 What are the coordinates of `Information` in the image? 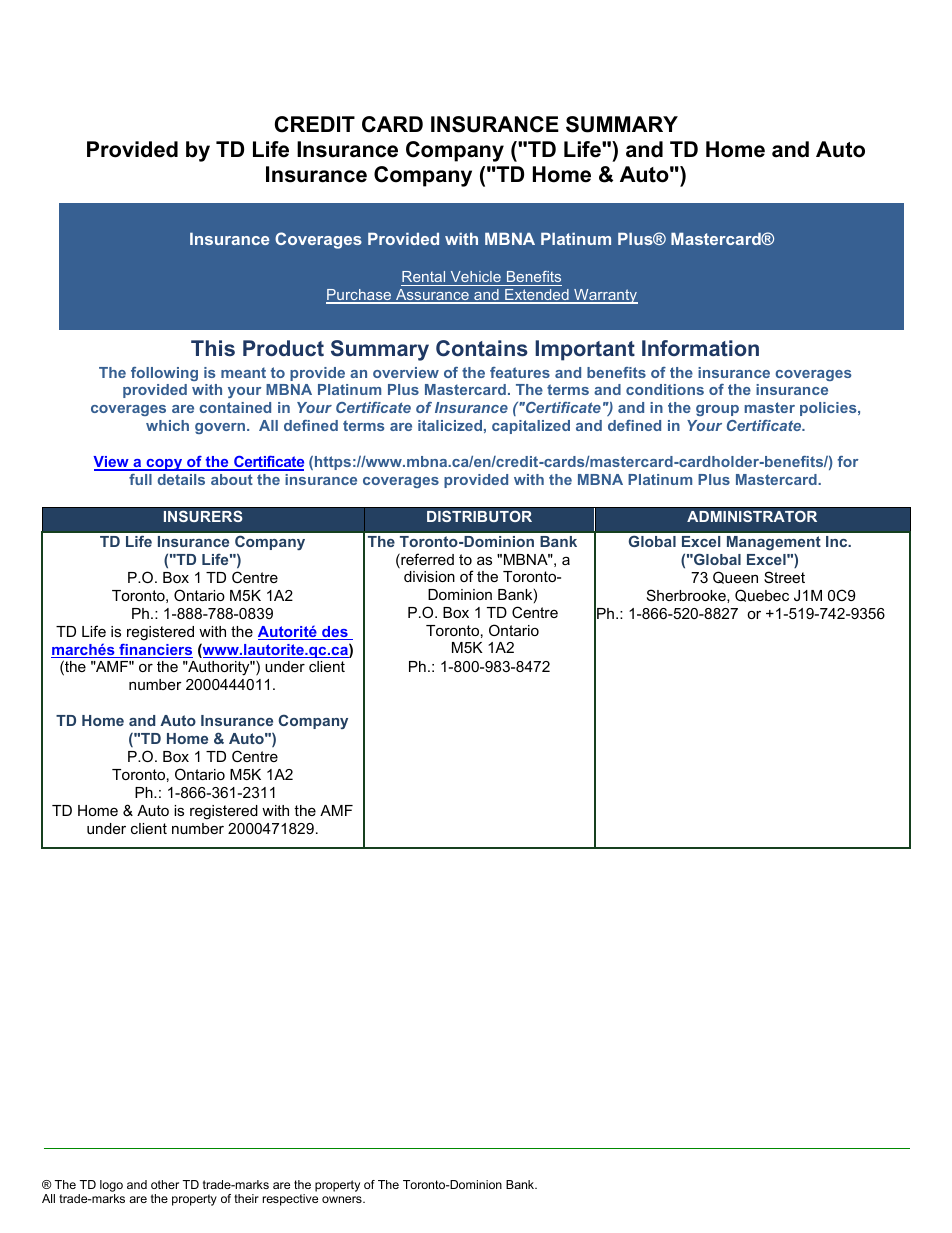 It's located at (700, 348).
